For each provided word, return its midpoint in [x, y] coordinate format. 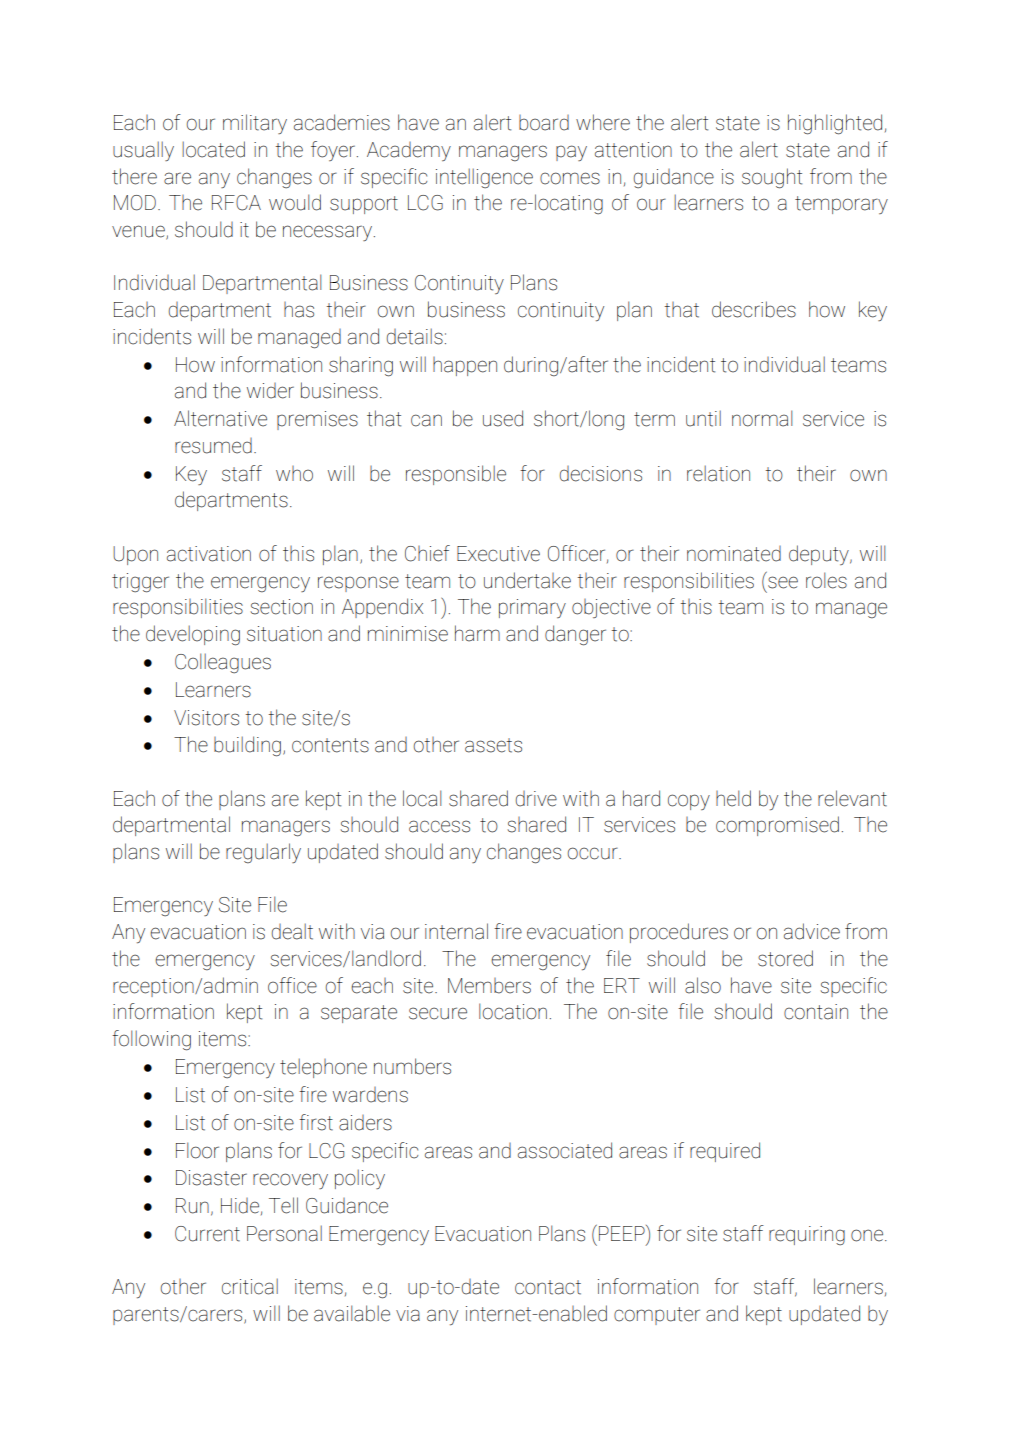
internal [456, 931]
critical [250, 1286]
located [213, 149]
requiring [807, 1236]
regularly [263, 853]
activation [209, 554]
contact [548, 1287]
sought [772, 178]
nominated [734, 554]
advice [812, 931]
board [544, 123]
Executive [498, 554]
